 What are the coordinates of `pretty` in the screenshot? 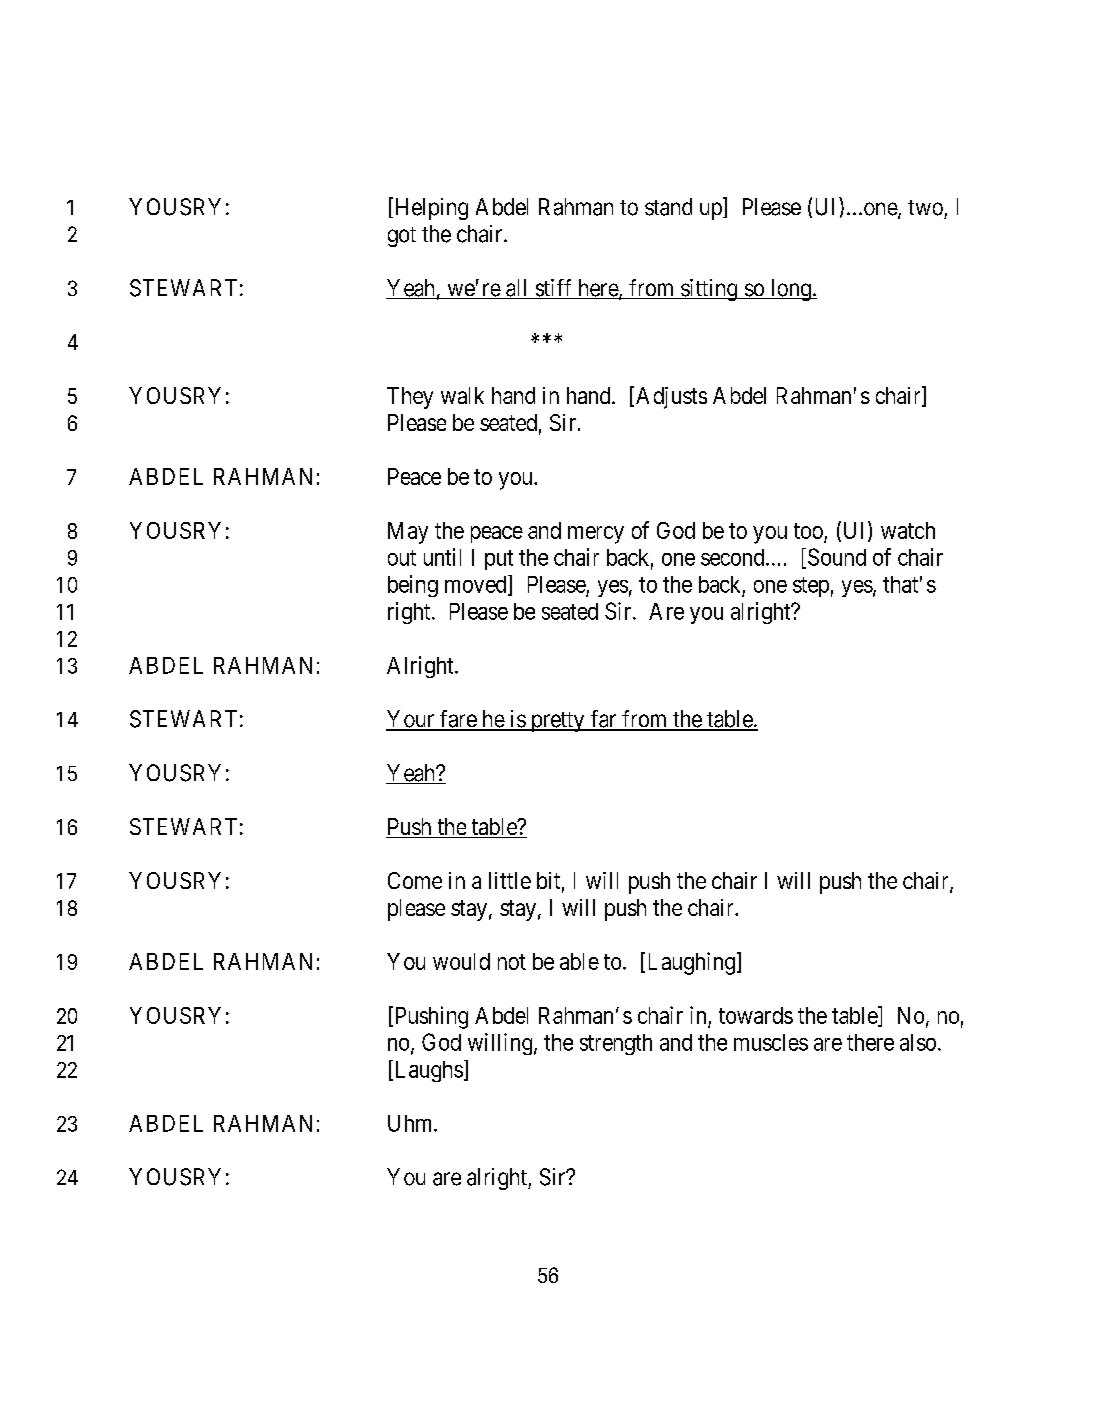 It's located at (557, 722).
